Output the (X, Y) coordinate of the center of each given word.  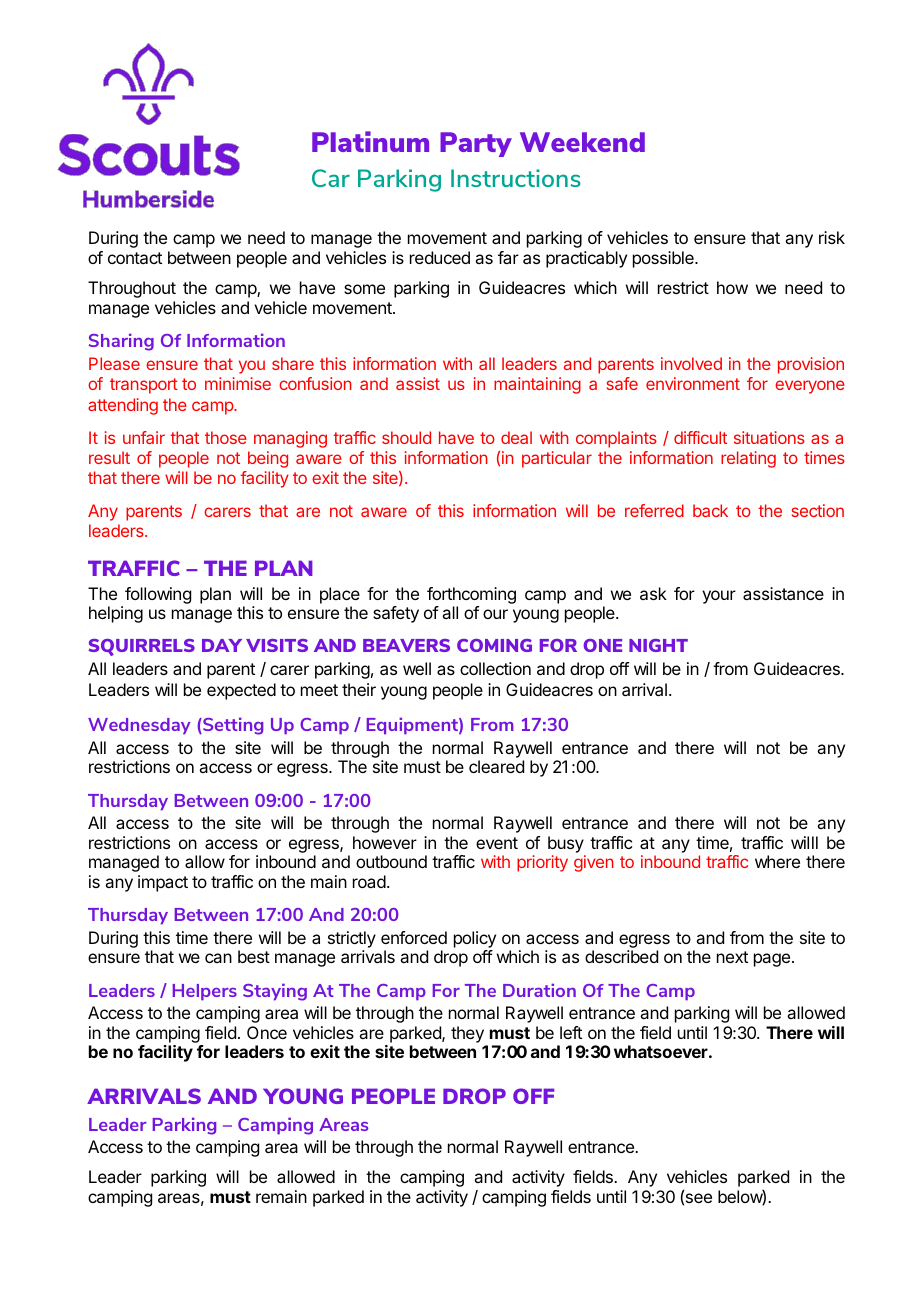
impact (163, 883)
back (710, 510)
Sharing (121, 342)
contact (135, 258)
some (364, 289)
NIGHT (658, 645)
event (497, 843)
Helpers (205, 992)
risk (832, 237)
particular (557, 459)
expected (241, 691)
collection (495, 668)
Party (476, 144)
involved (691, 363)
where (777, 861)
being (268, 459)
